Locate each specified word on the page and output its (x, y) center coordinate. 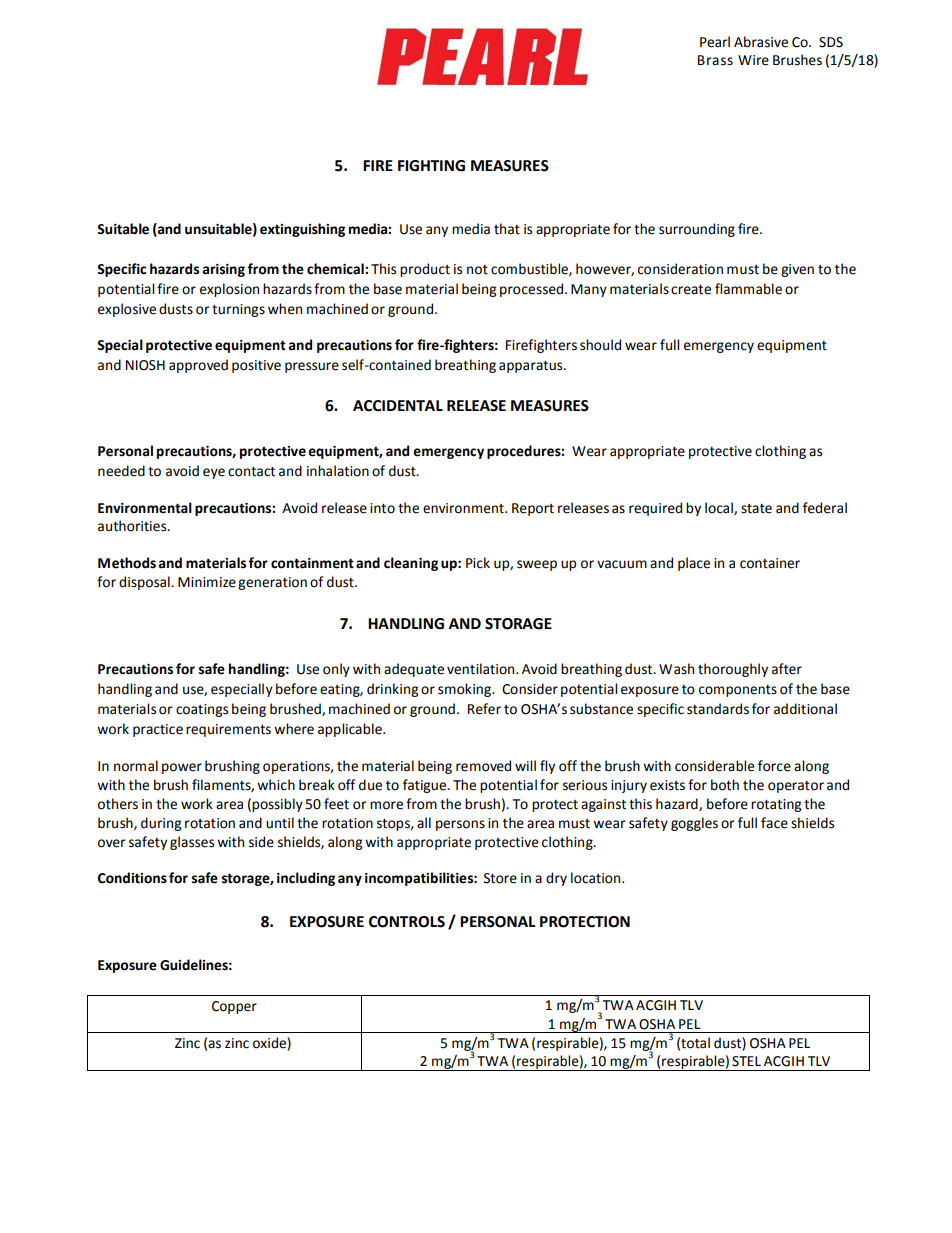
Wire (753, 60)
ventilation (482, 669)
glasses (192, 843)
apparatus (532, 367)
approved (198, 366)
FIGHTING (431, 166)
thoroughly (733, 670)
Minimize (207, 582)
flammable (748, 289)
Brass (715, 60)
